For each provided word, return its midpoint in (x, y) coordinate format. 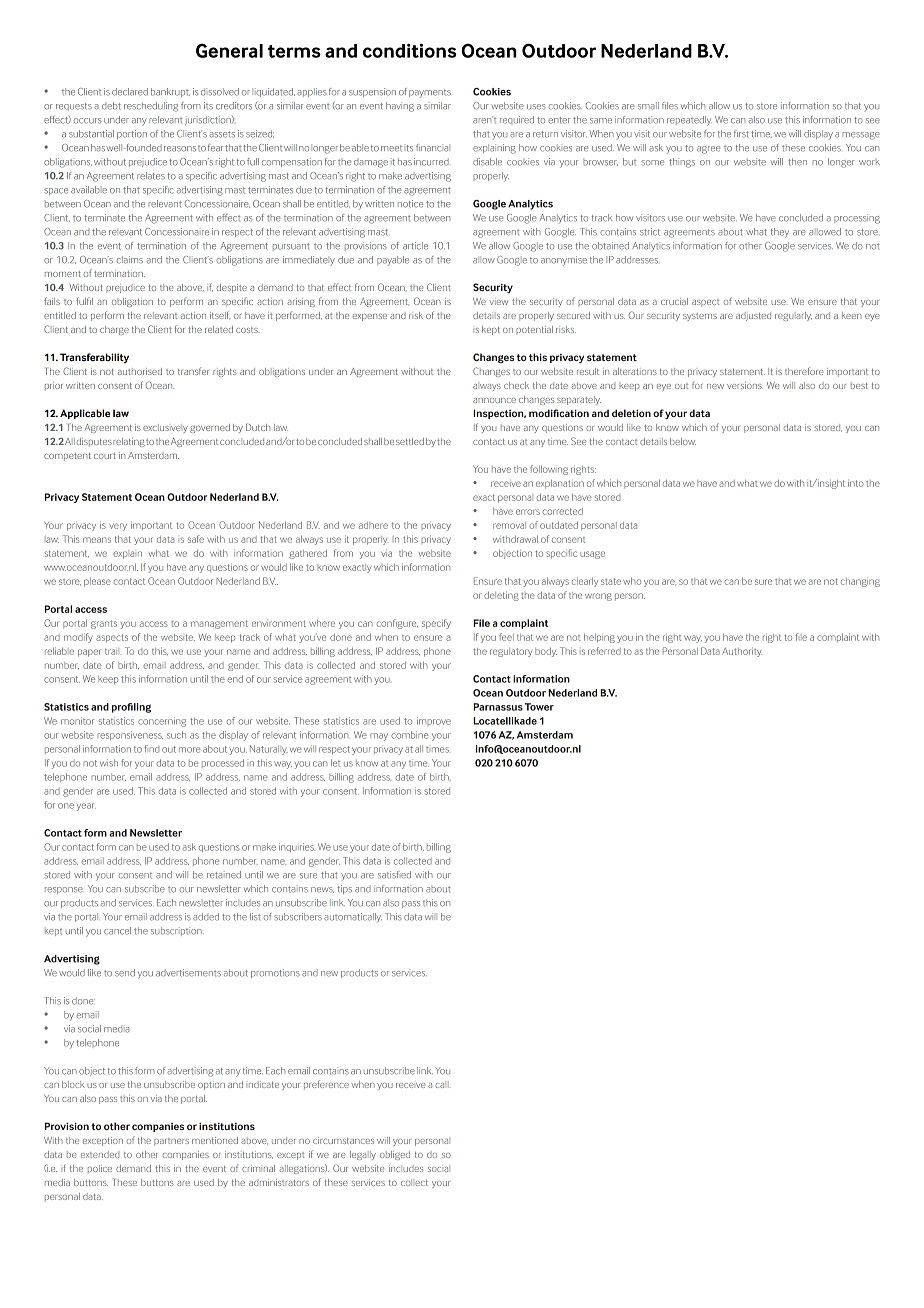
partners (171, 1142)
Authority (742, 652)
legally (363, 1155)
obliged (395, 1155)
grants (104, 624)
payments (430, 93)
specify (436, 624)
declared (130, 92)
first (741, 134)
